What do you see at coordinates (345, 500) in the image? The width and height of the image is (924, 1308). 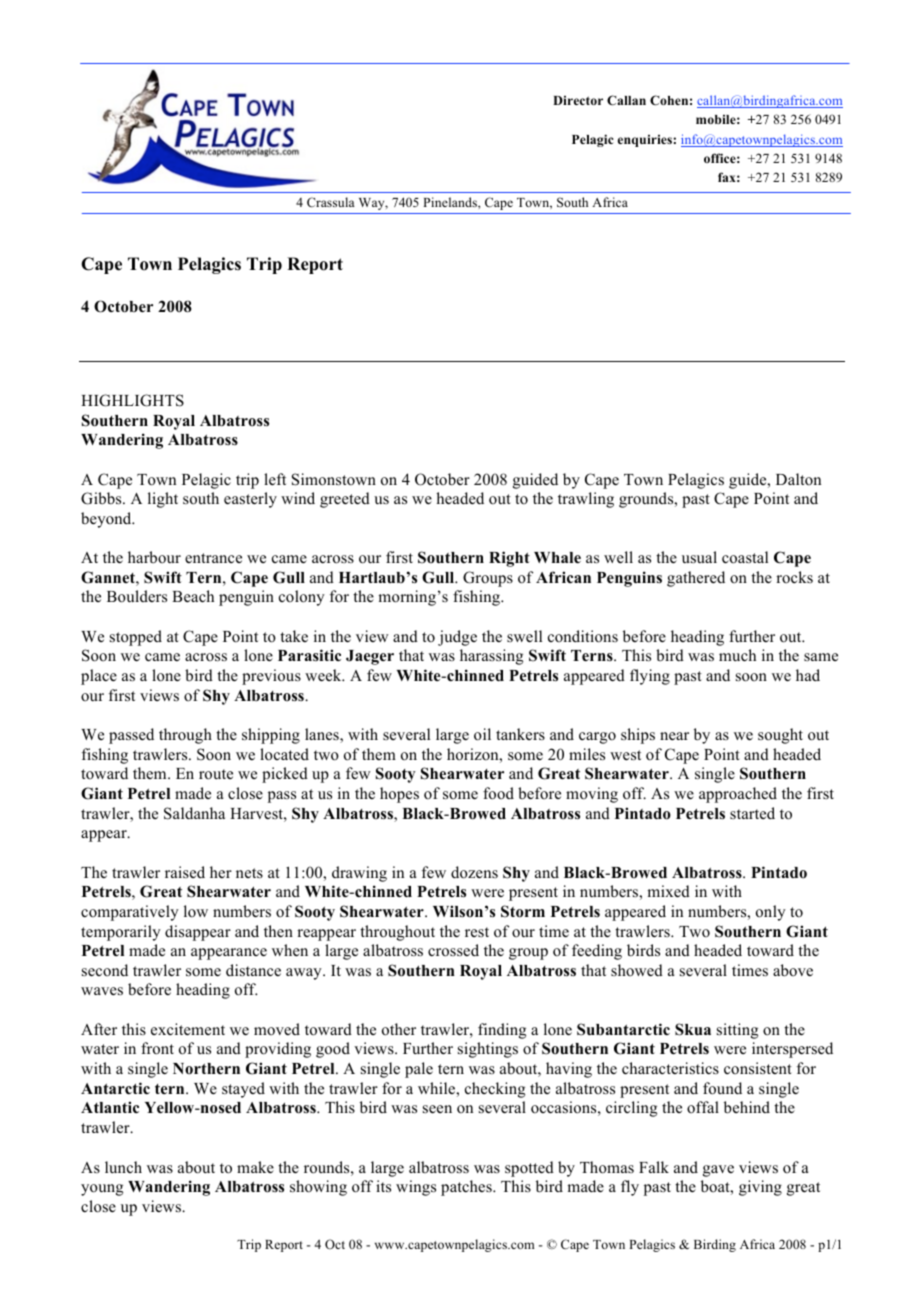 I see `greeted` at bounding box center [345, 500].
